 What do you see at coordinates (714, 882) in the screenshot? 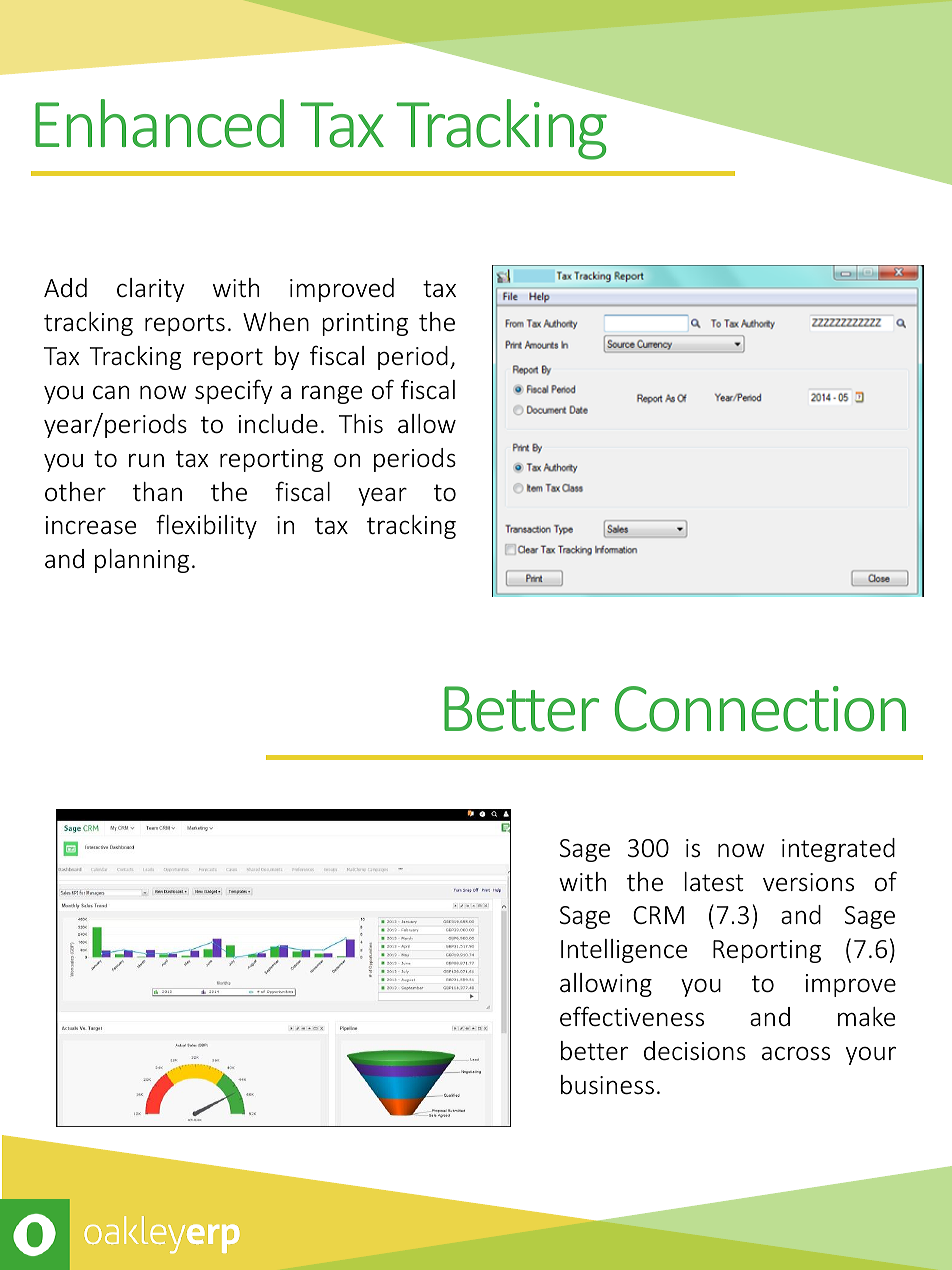
I see `latest` at bounding box center [714, 882].
